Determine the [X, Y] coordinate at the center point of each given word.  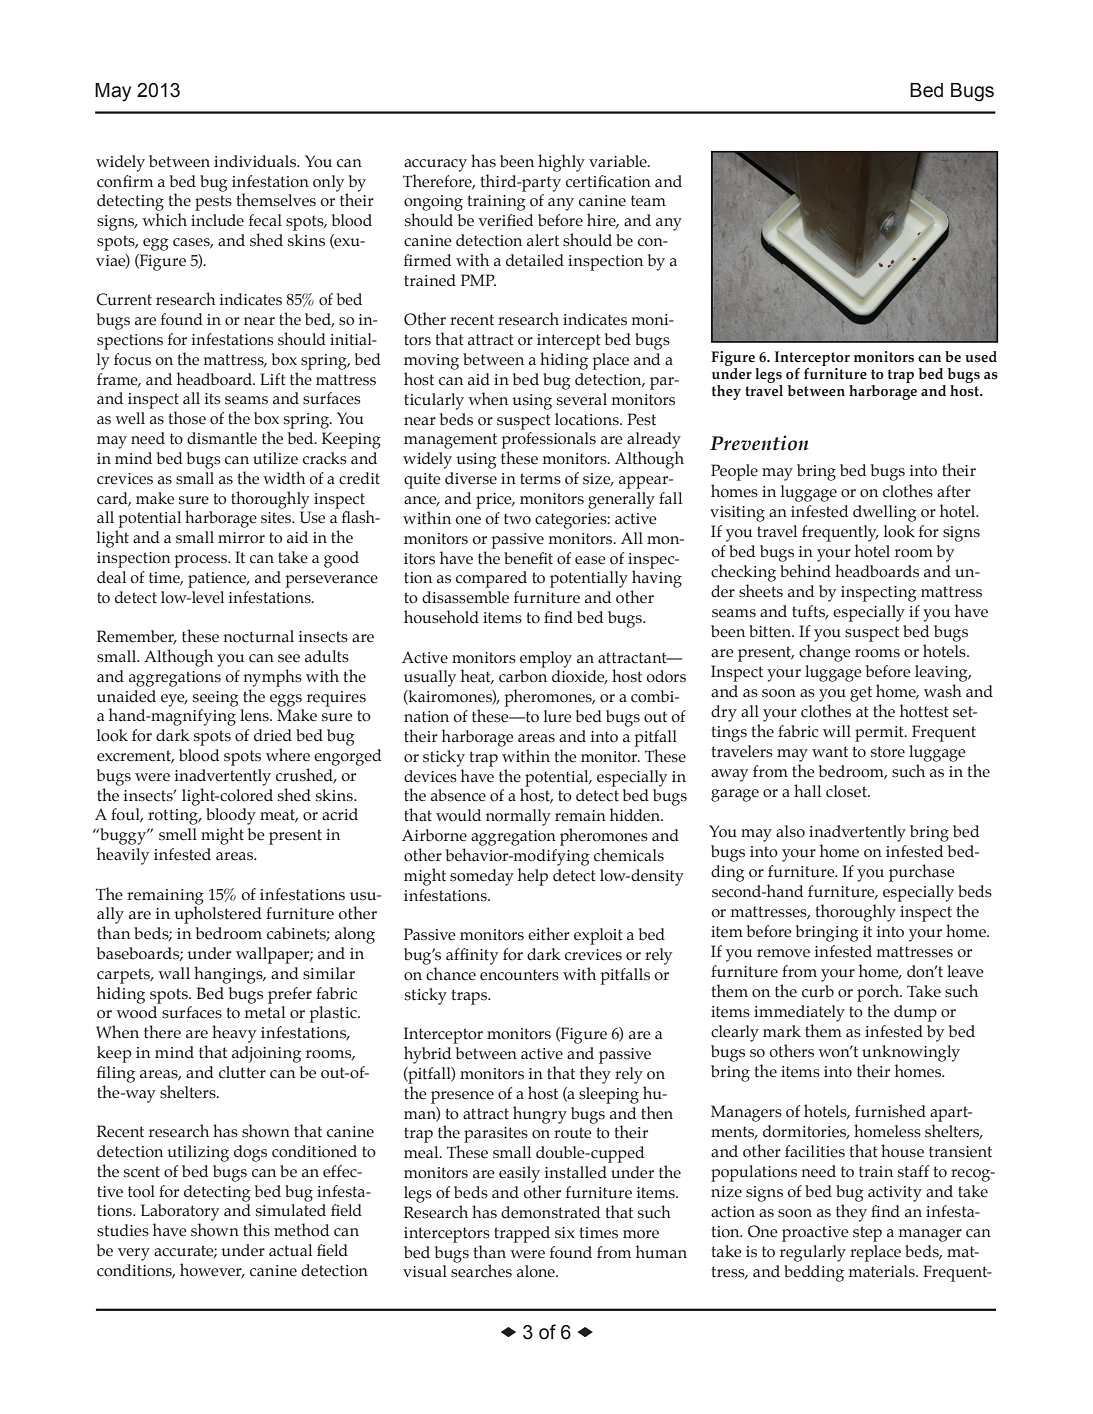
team [648, 201]
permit [880, 734]
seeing [216, 699]
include [217, 220]
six [565, 1233]
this [256, 1230]
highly [561, 163]
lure [557, 716]
